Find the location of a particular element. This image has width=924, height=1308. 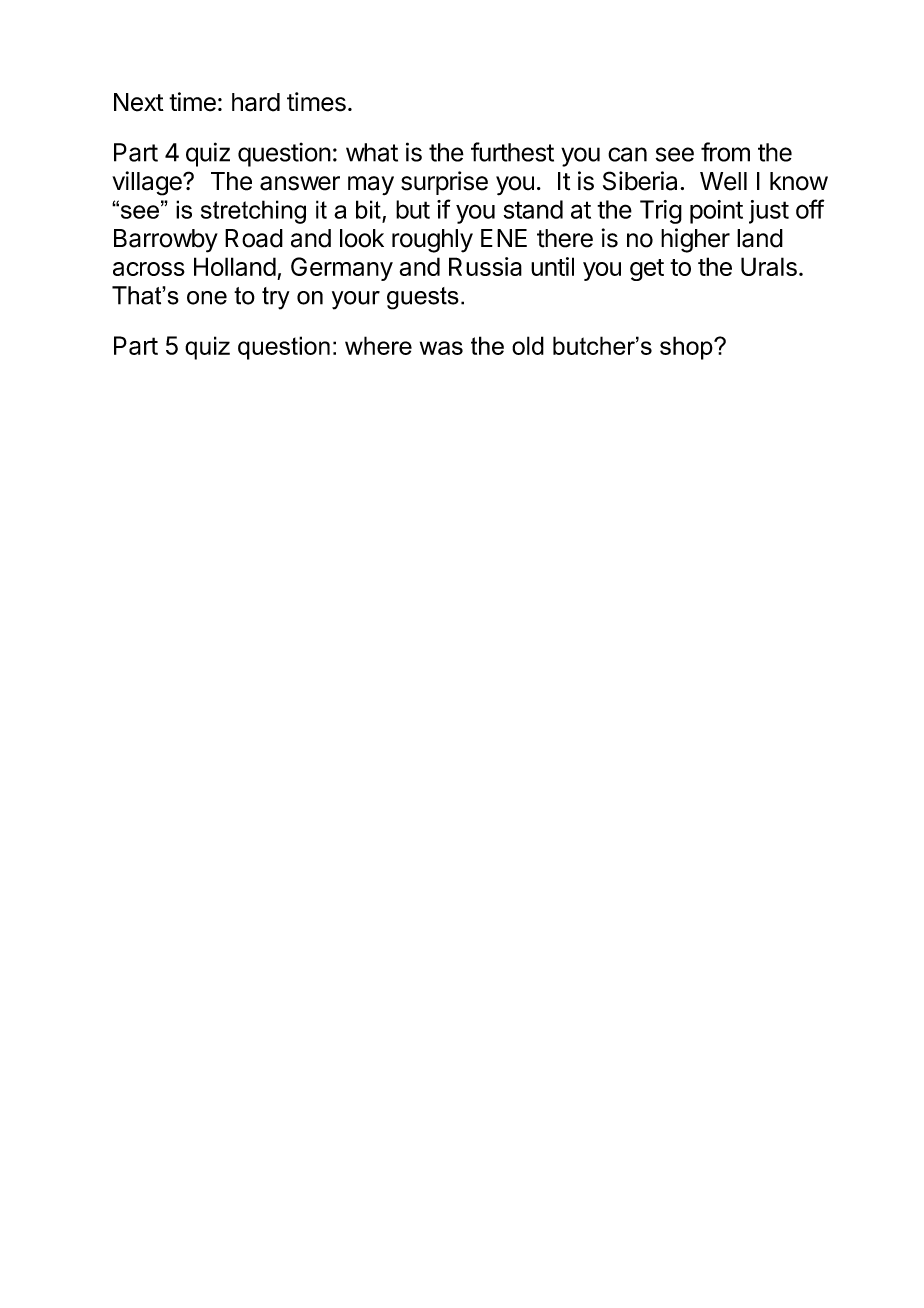

stretching is located at coordinates (253, 212).
